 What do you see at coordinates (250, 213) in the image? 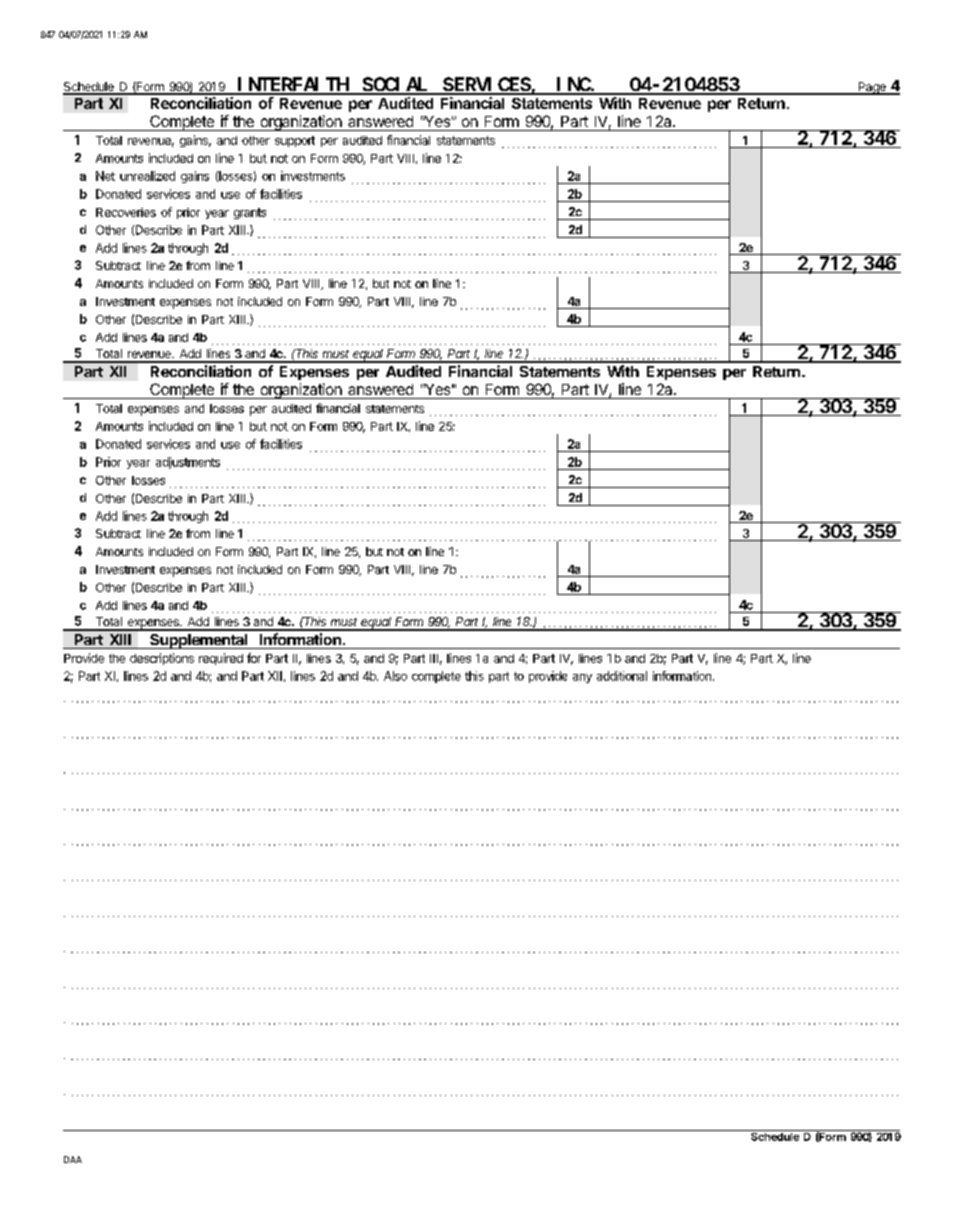
I see `grants` at bounding box center [250, 213].
